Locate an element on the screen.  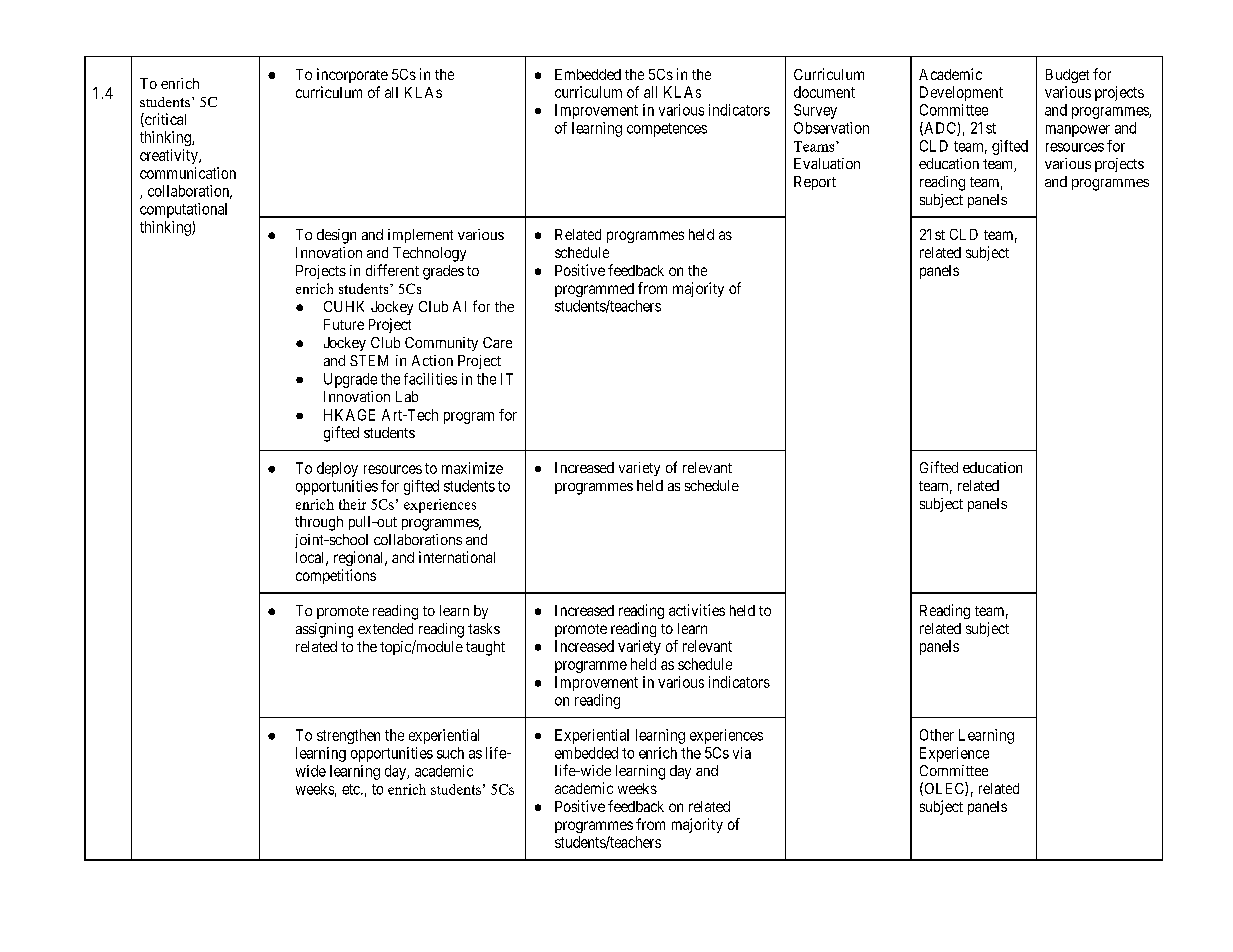
Other is located at coordinates (937, 735).
